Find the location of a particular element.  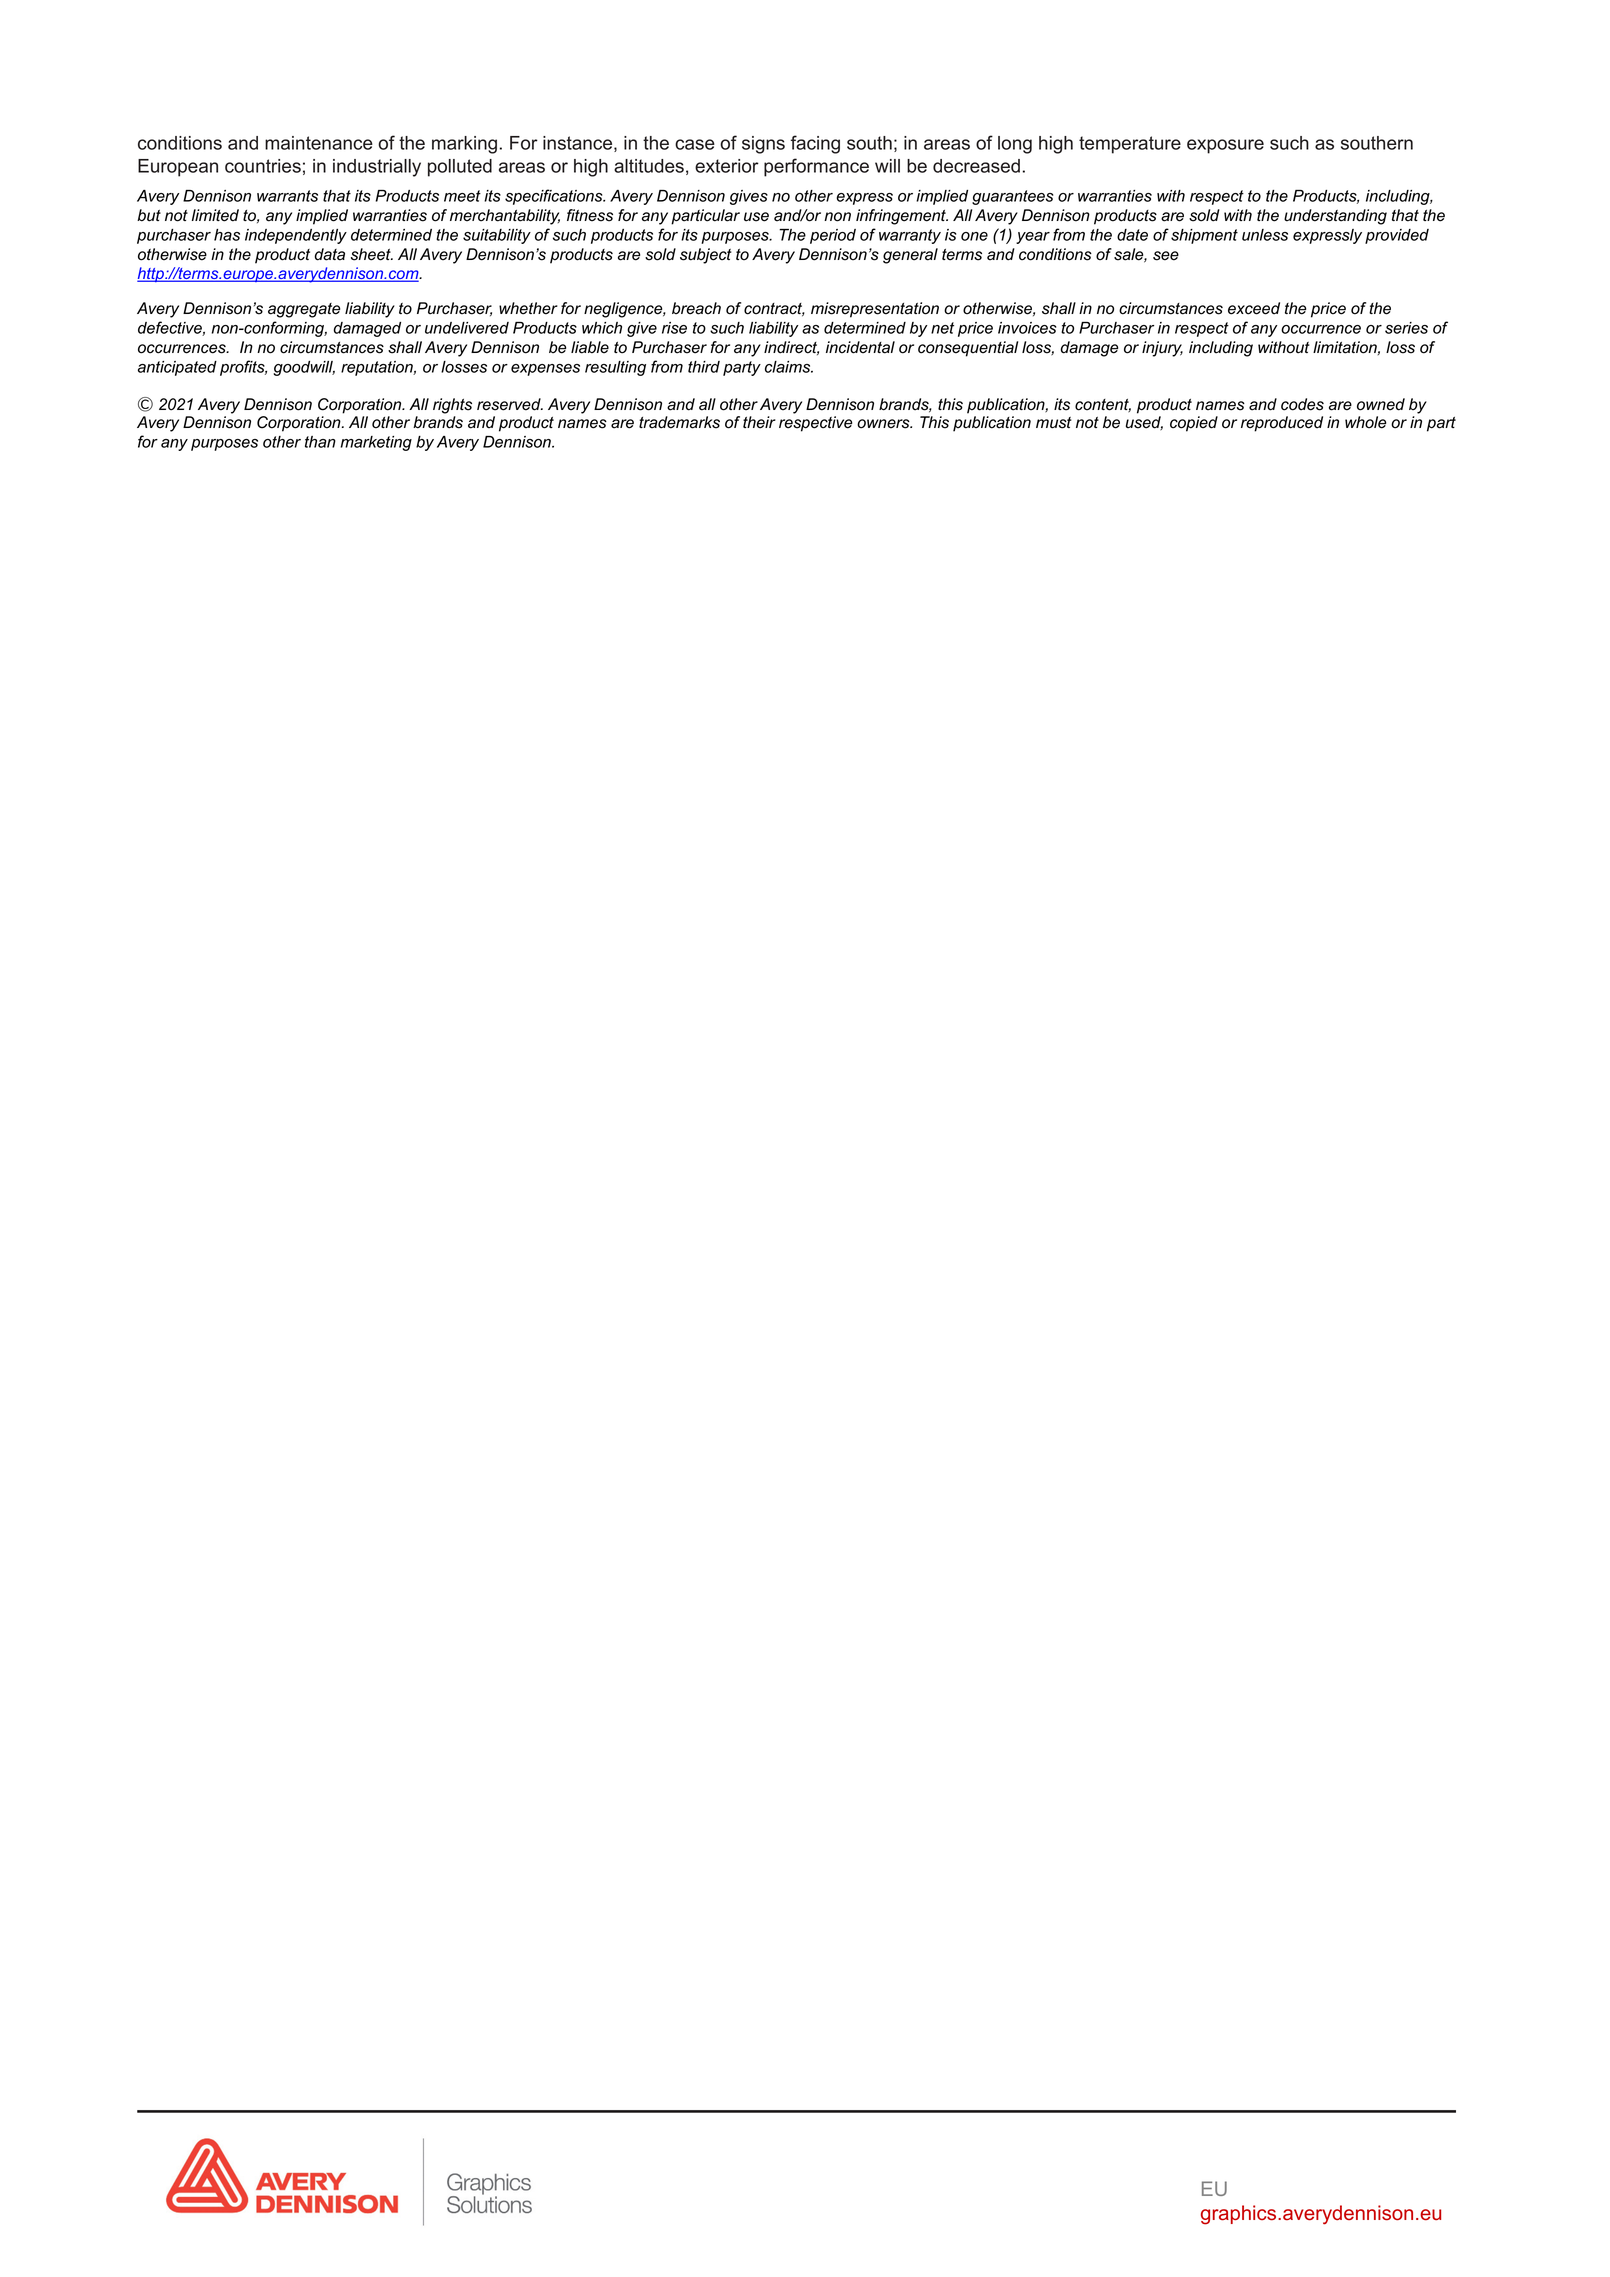

exceed is located at coordinates (1254, 308).
